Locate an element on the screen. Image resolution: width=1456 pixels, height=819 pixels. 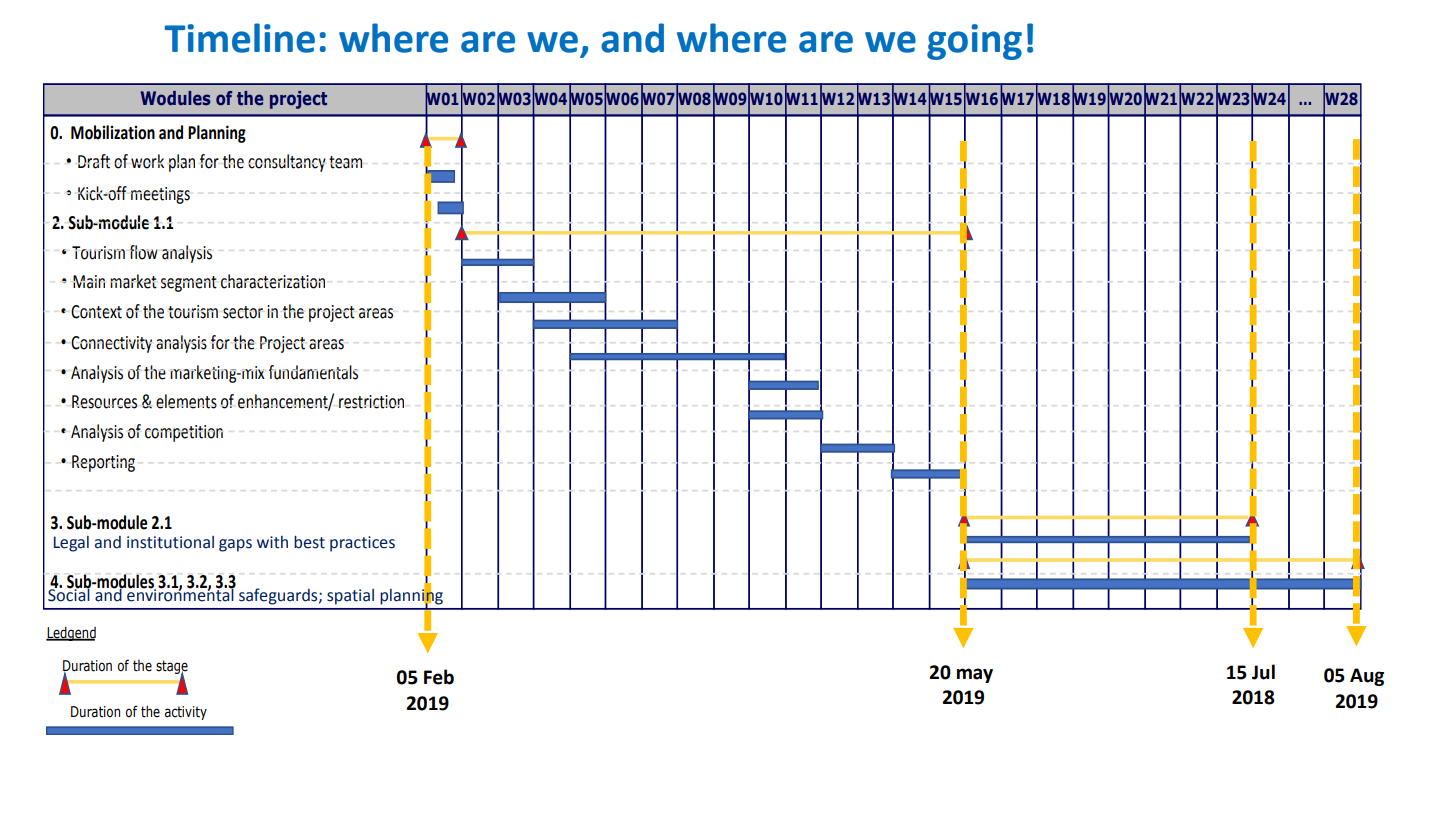
team is located at coordinates (345, 162).
